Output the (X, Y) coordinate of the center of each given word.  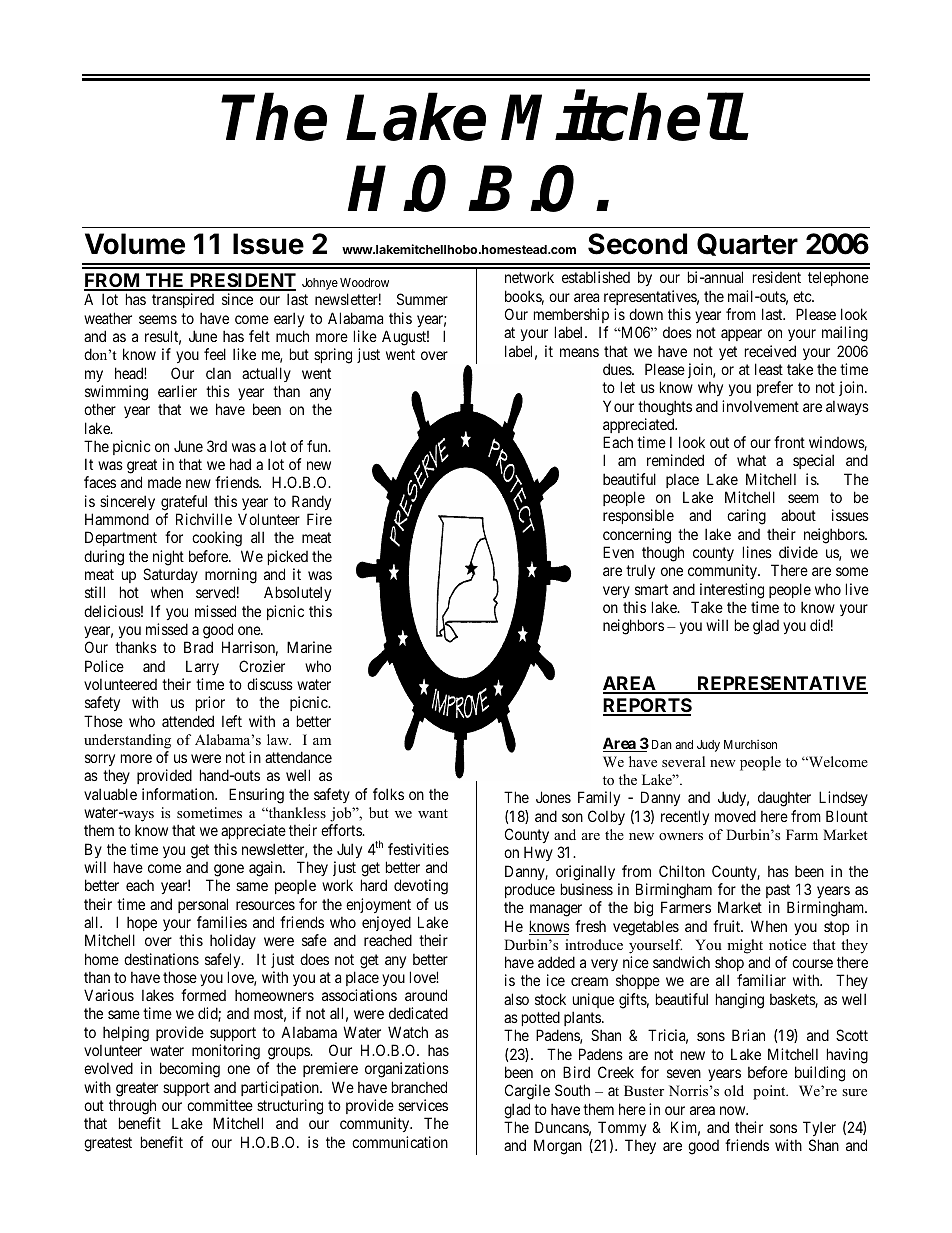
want (433, 813)
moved (735, 816)
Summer (422, 299)
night (168, 558)
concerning (637, 536)
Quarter (747, 244)
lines (757, 552)
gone (229, 870)
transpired (183, 300)
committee (220, 1105)
